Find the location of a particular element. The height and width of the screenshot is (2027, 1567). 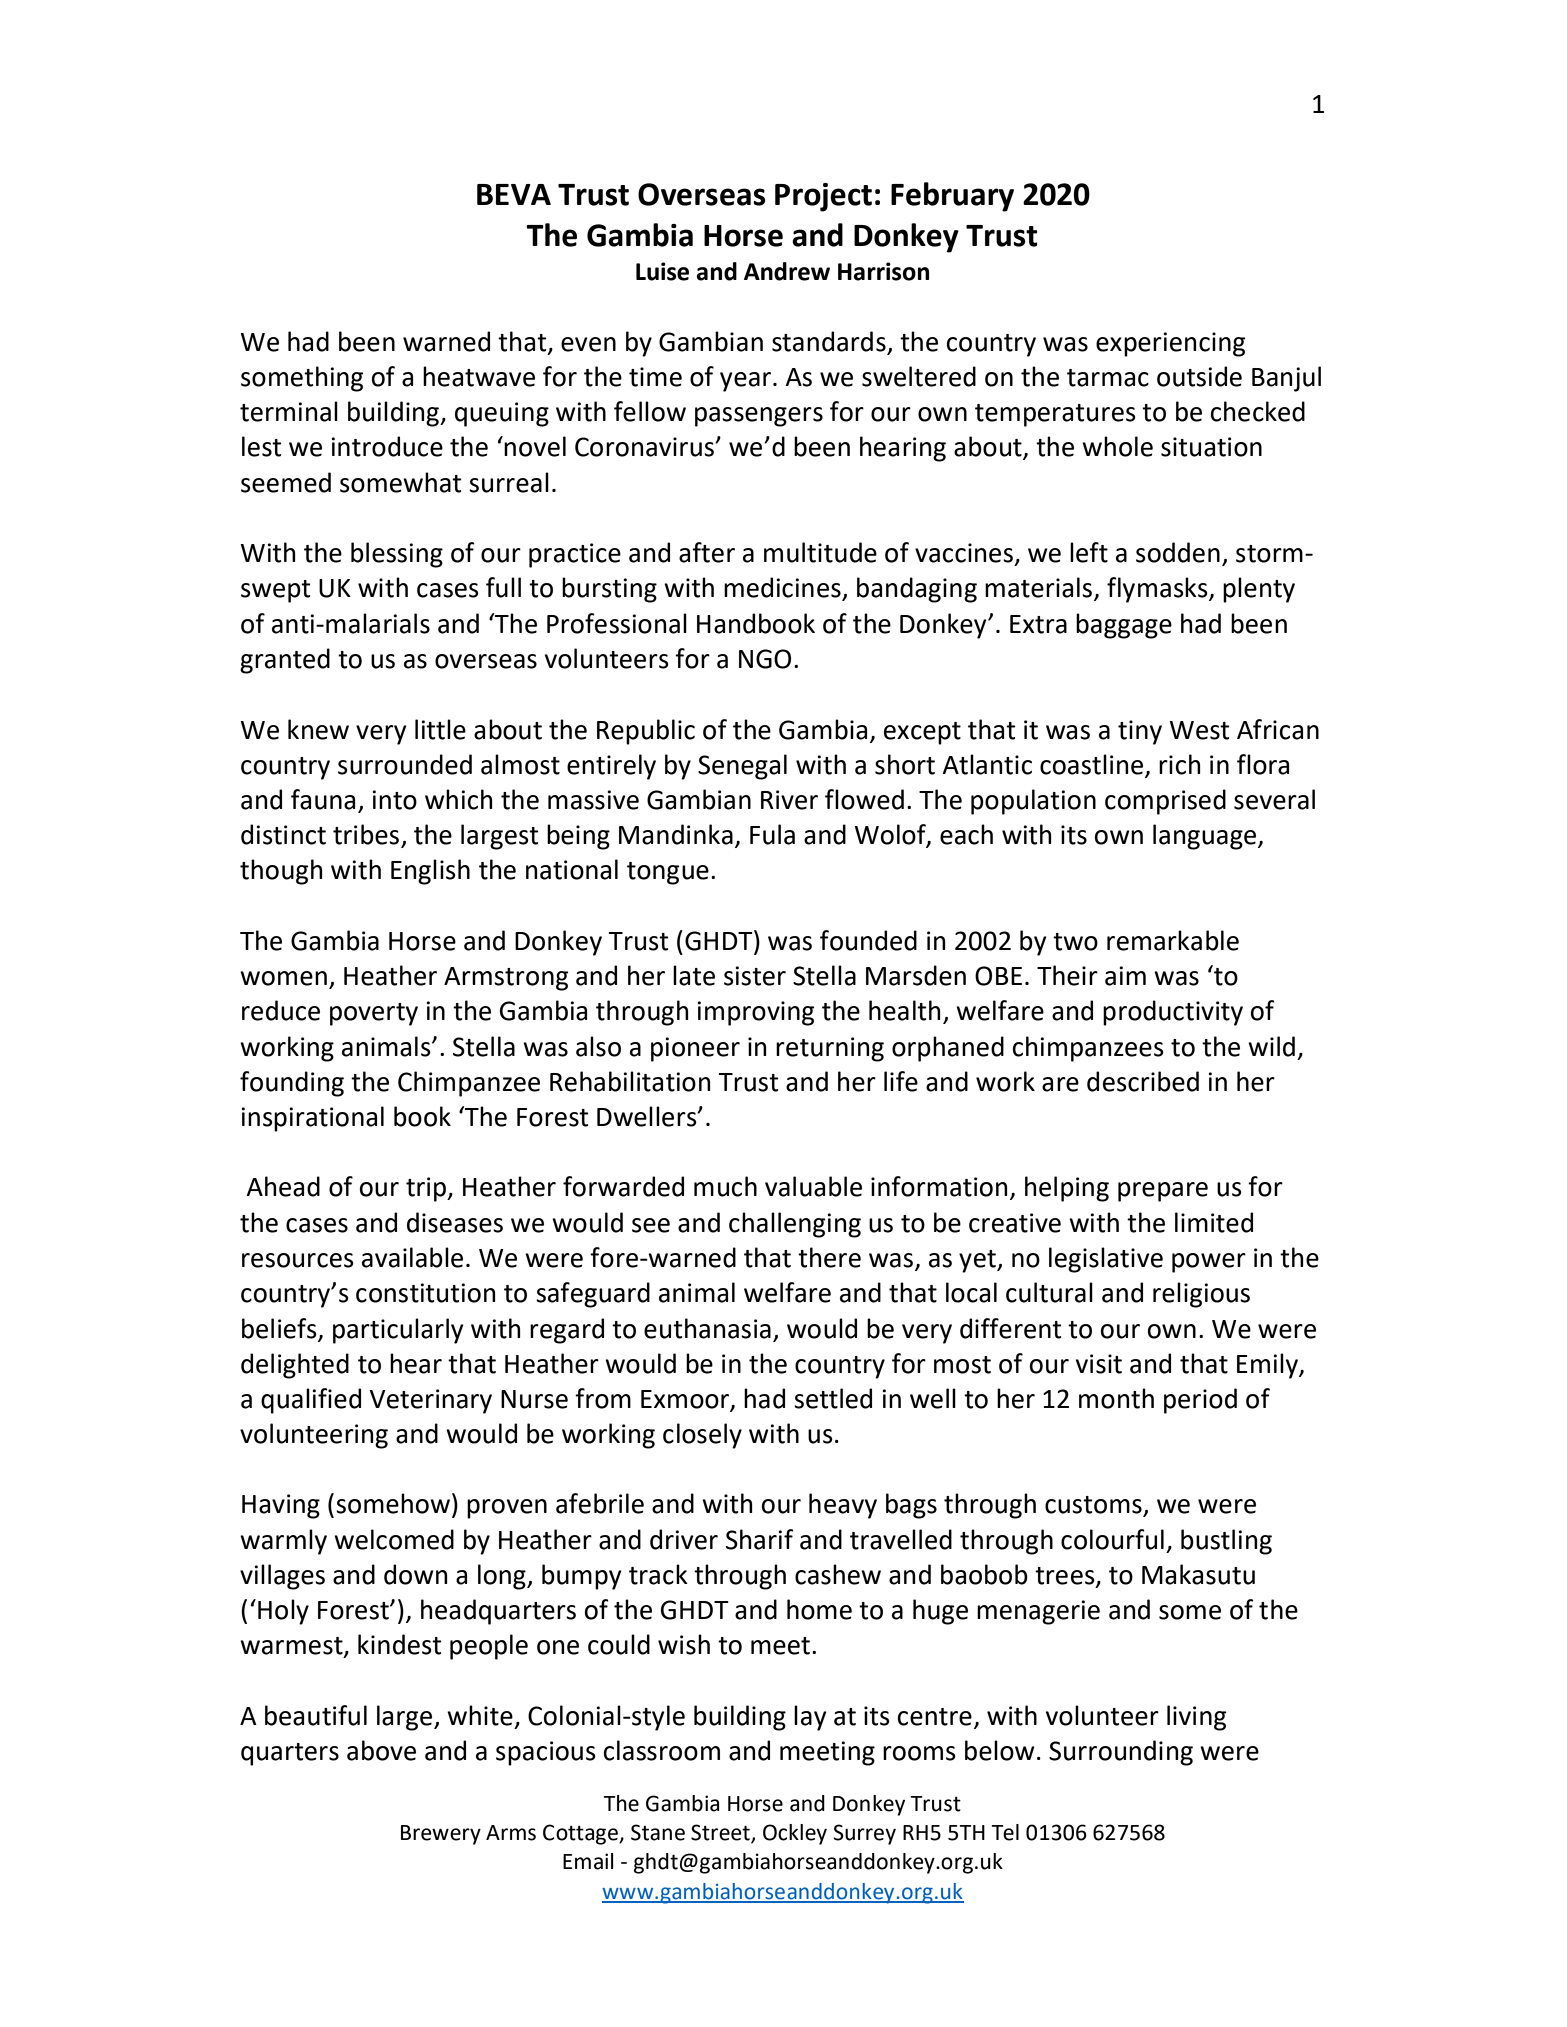

NGO is located at coordinates (765, 659).
